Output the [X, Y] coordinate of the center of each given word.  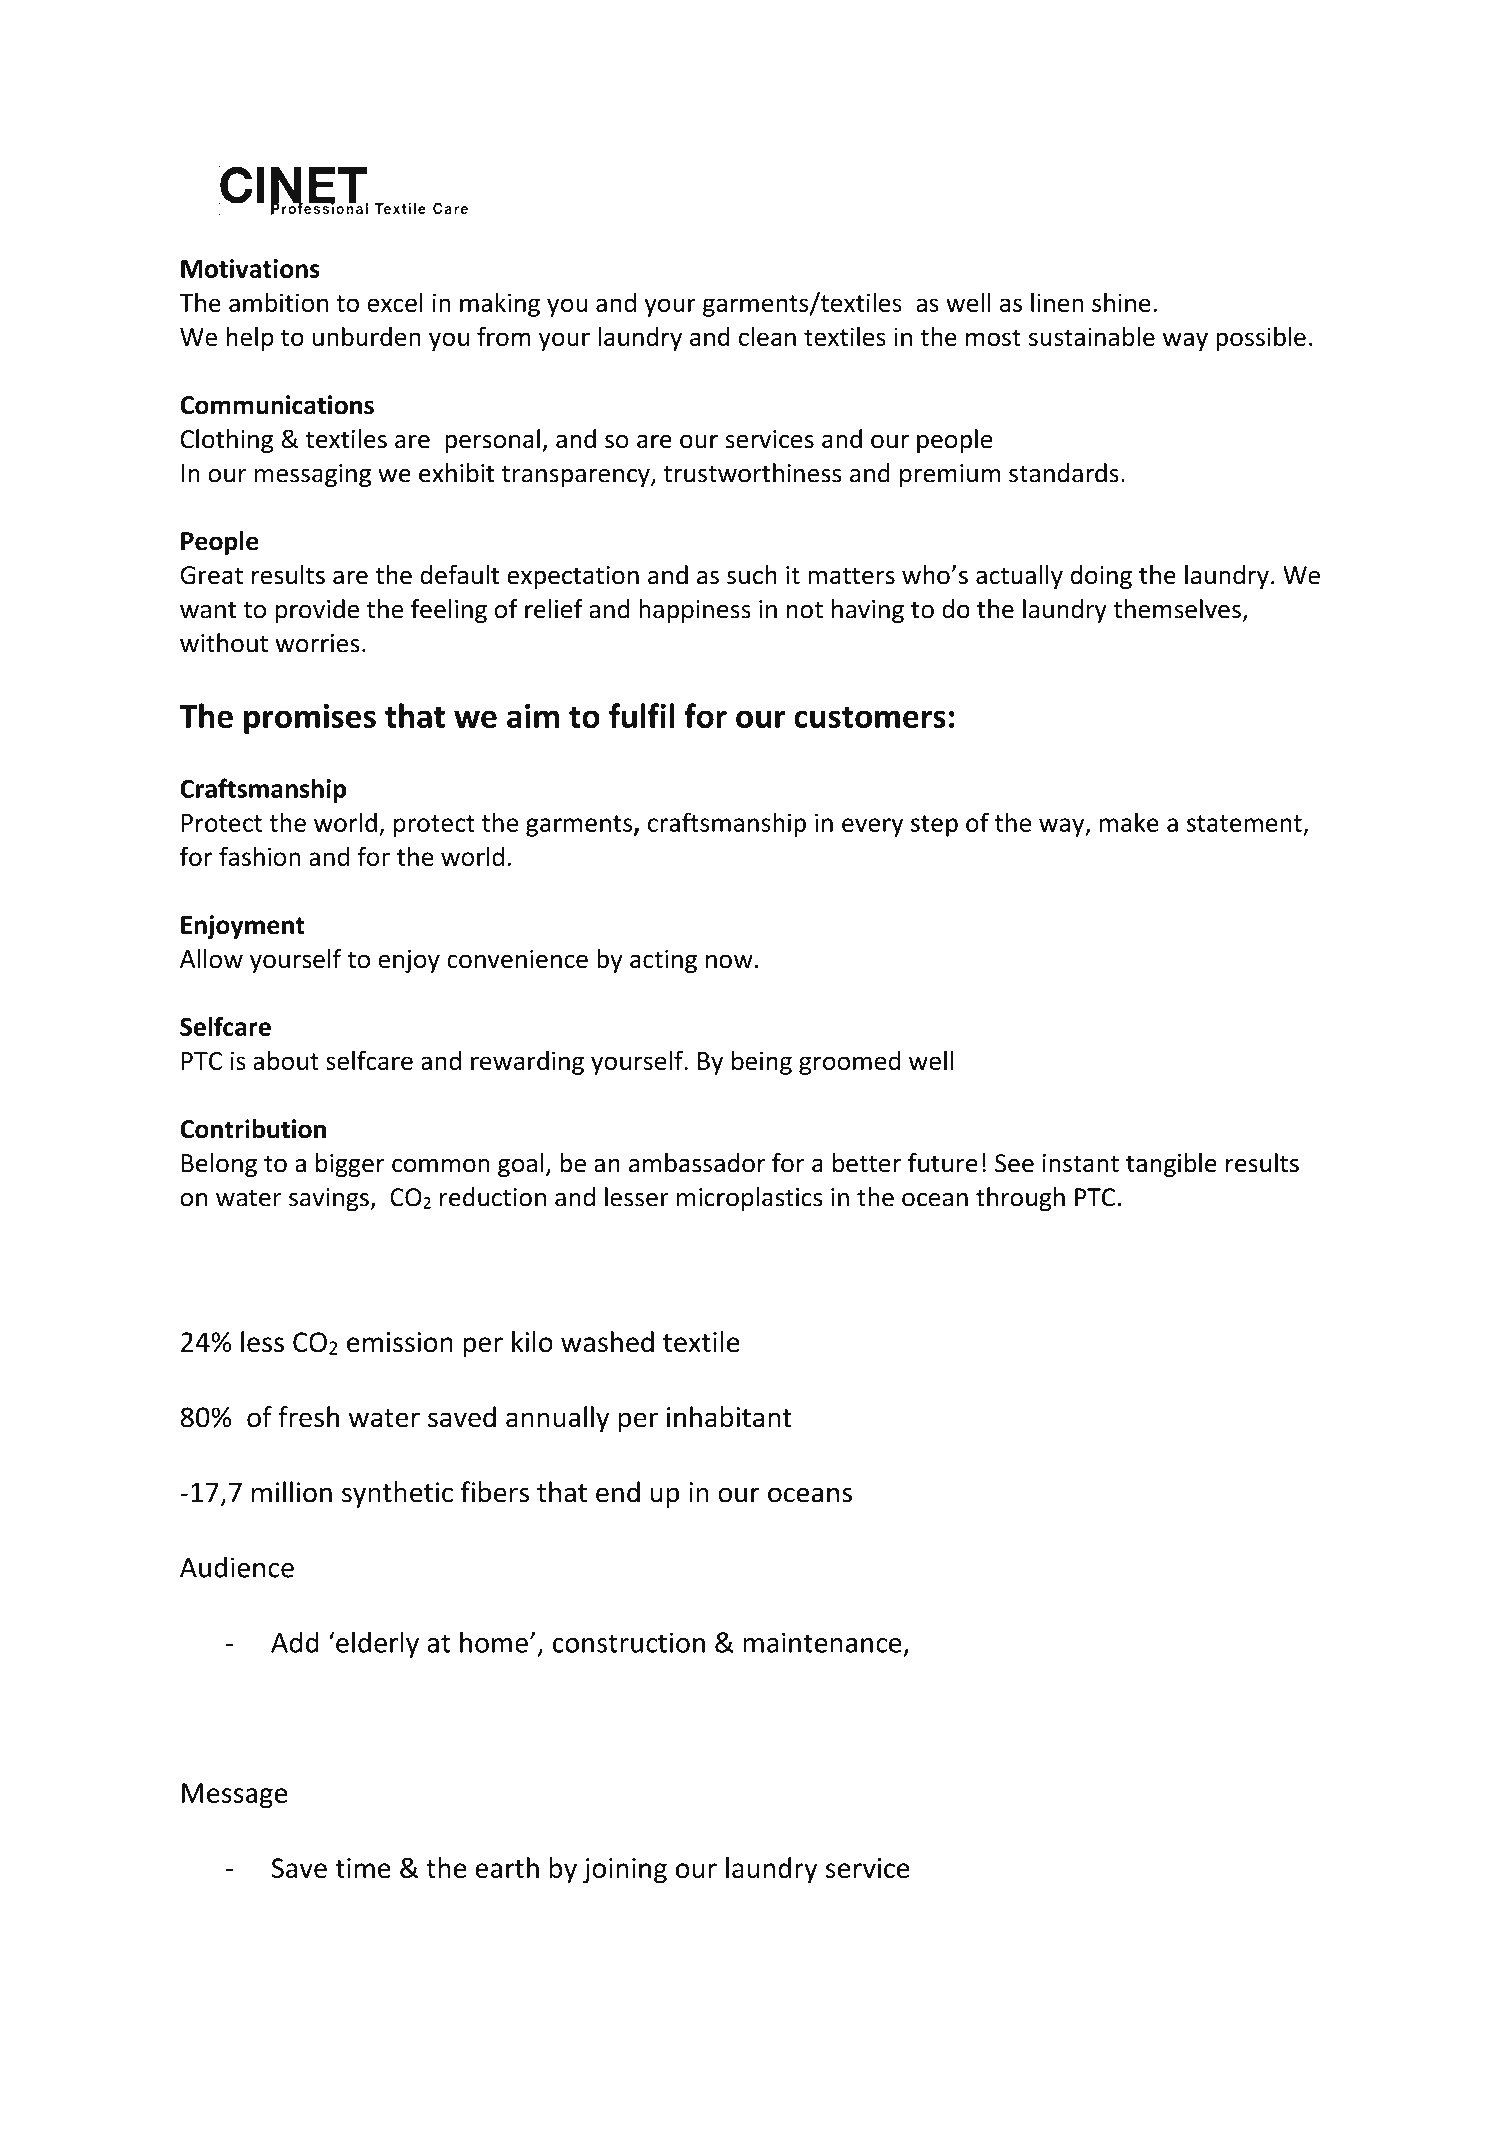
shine [1121, 302]
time [363, 1868]
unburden [367, 336]
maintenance [822, 1642]
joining [625, 1871]
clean [767, 336]
